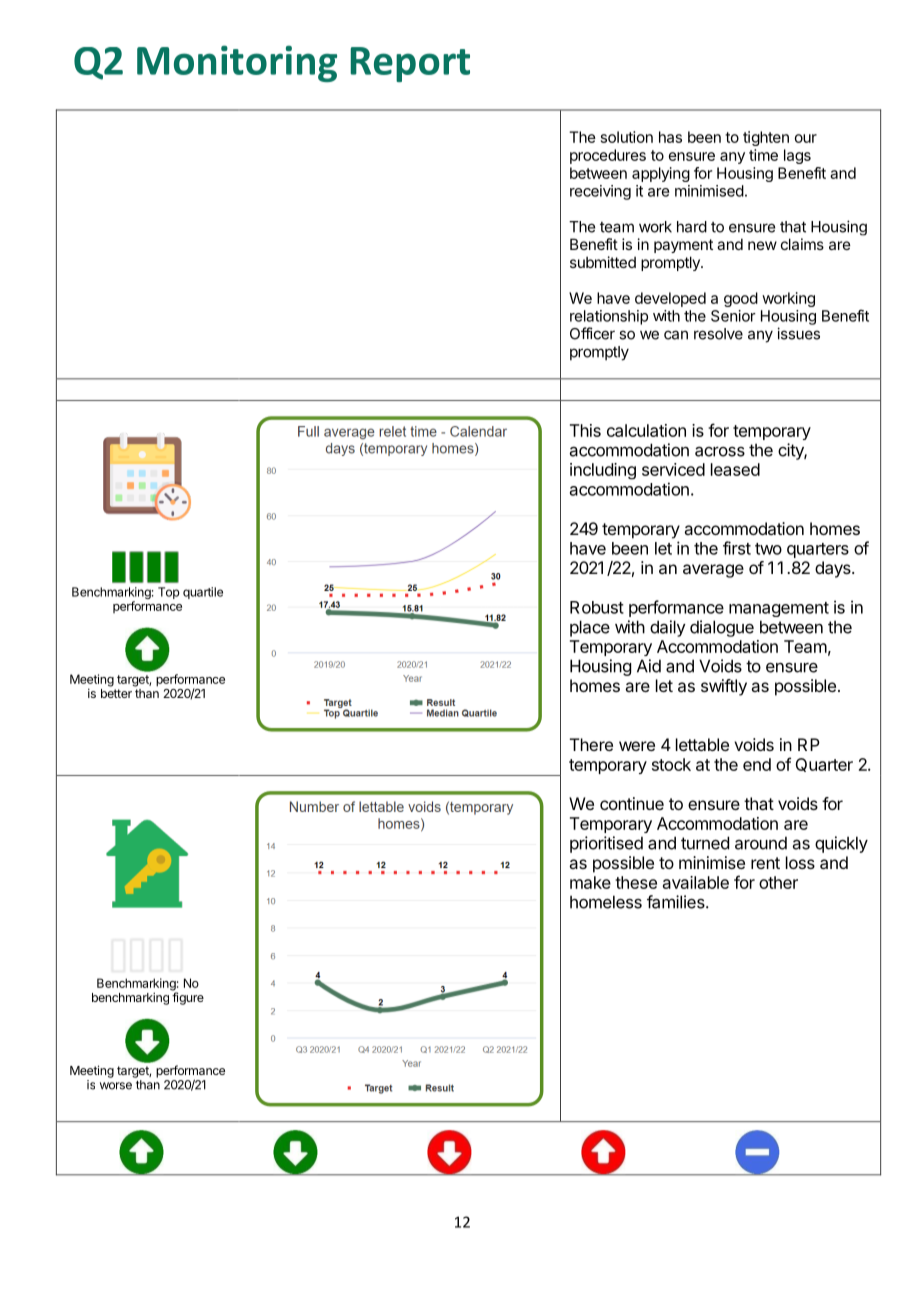 The width and height of the document is (924, 1308). I want to click on quartile, so click(203, 593).
